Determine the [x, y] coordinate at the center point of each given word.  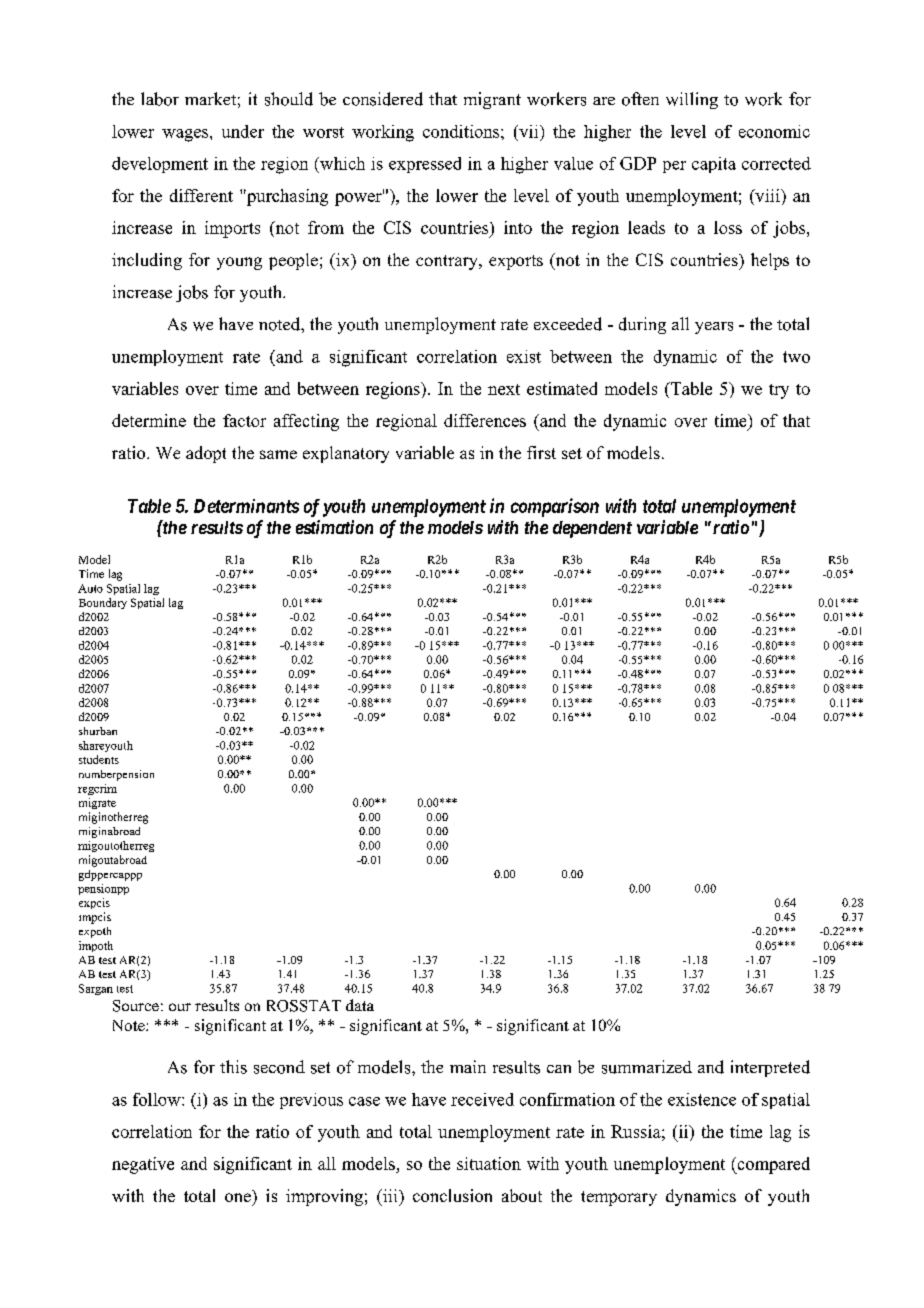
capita [714, 165]
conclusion [452, 1195]
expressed [425, 165]
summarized [647, 1067]
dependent [592, 529]
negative [143, 1165]
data [360, 1005]
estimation [334, 527]
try [779, 391]
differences [485, 420]
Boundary [103, 603]
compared [772, 1165]
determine [149, 420]
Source [136, 1006]
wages [186, 135]
